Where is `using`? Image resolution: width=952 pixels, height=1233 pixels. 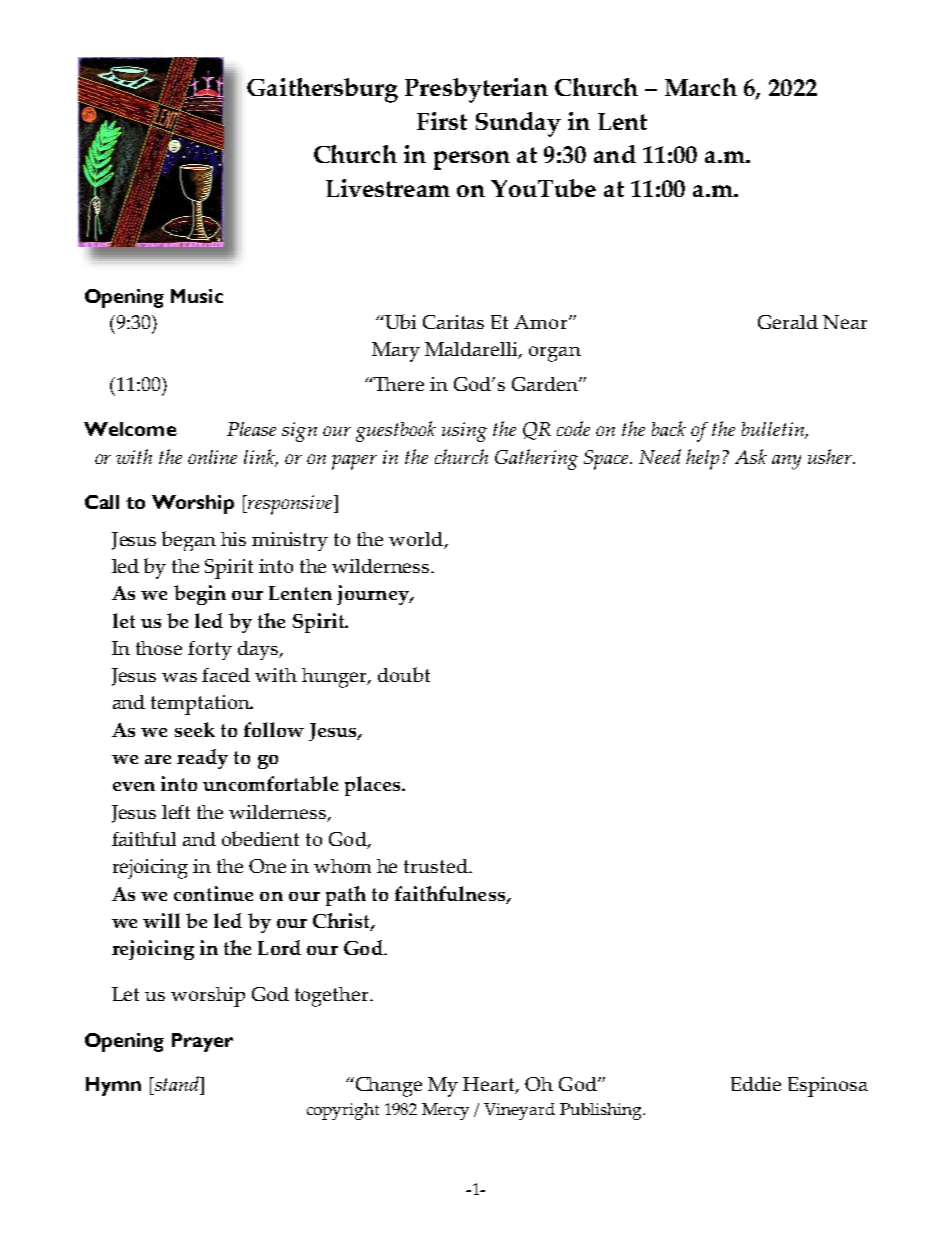 using is located at coordinates (464, 432).
